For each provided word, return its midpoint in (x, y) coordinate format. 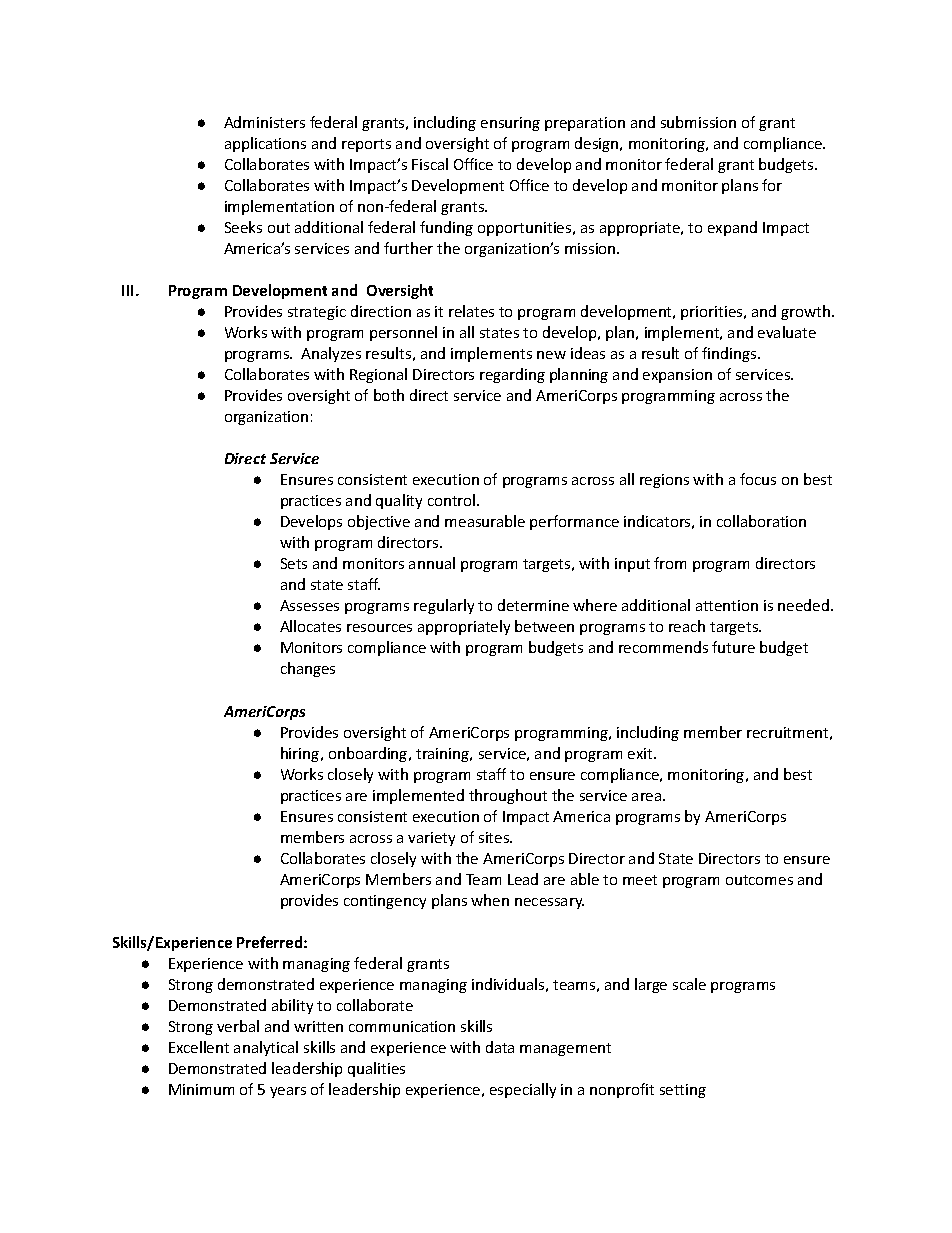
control (453, 500)
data (500, 1047)
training (444, 755)
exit (641, 753)
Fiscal (430, 164)
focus (758, 479)
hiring (301, 754)
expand (732, 228)
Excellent (199, 1047)
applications (265, 144)
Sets (294, 563)
